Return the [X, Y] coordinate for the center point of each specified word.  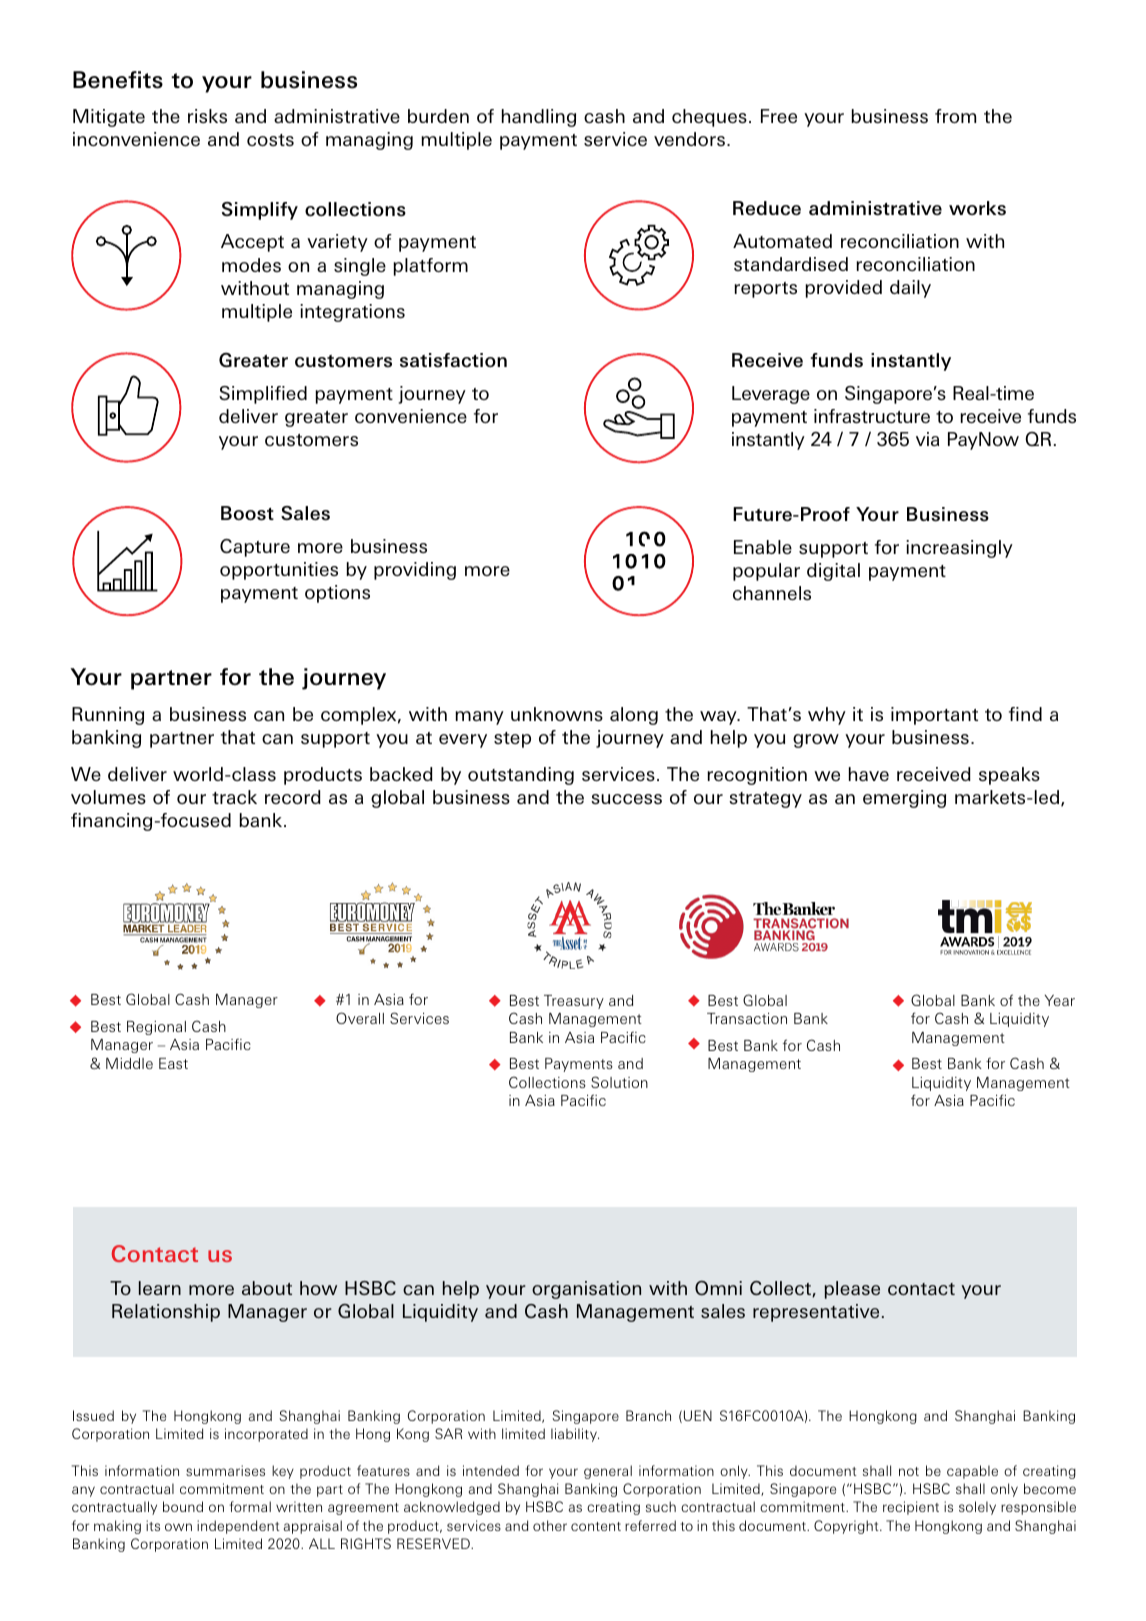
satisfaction [453, 360]
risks [207, 116]
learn [160, 1288]
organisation [586, 1290]
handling [539, 118]
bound [183, 1506]
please [852, 1290]
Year [1060, 1000]
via [927, 439]
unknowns [557, 714]
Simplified [263, 395]
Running [108, 716]
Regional [156, 1028]
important [934, 716]
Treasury [574, 1002]
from [955, 116]
